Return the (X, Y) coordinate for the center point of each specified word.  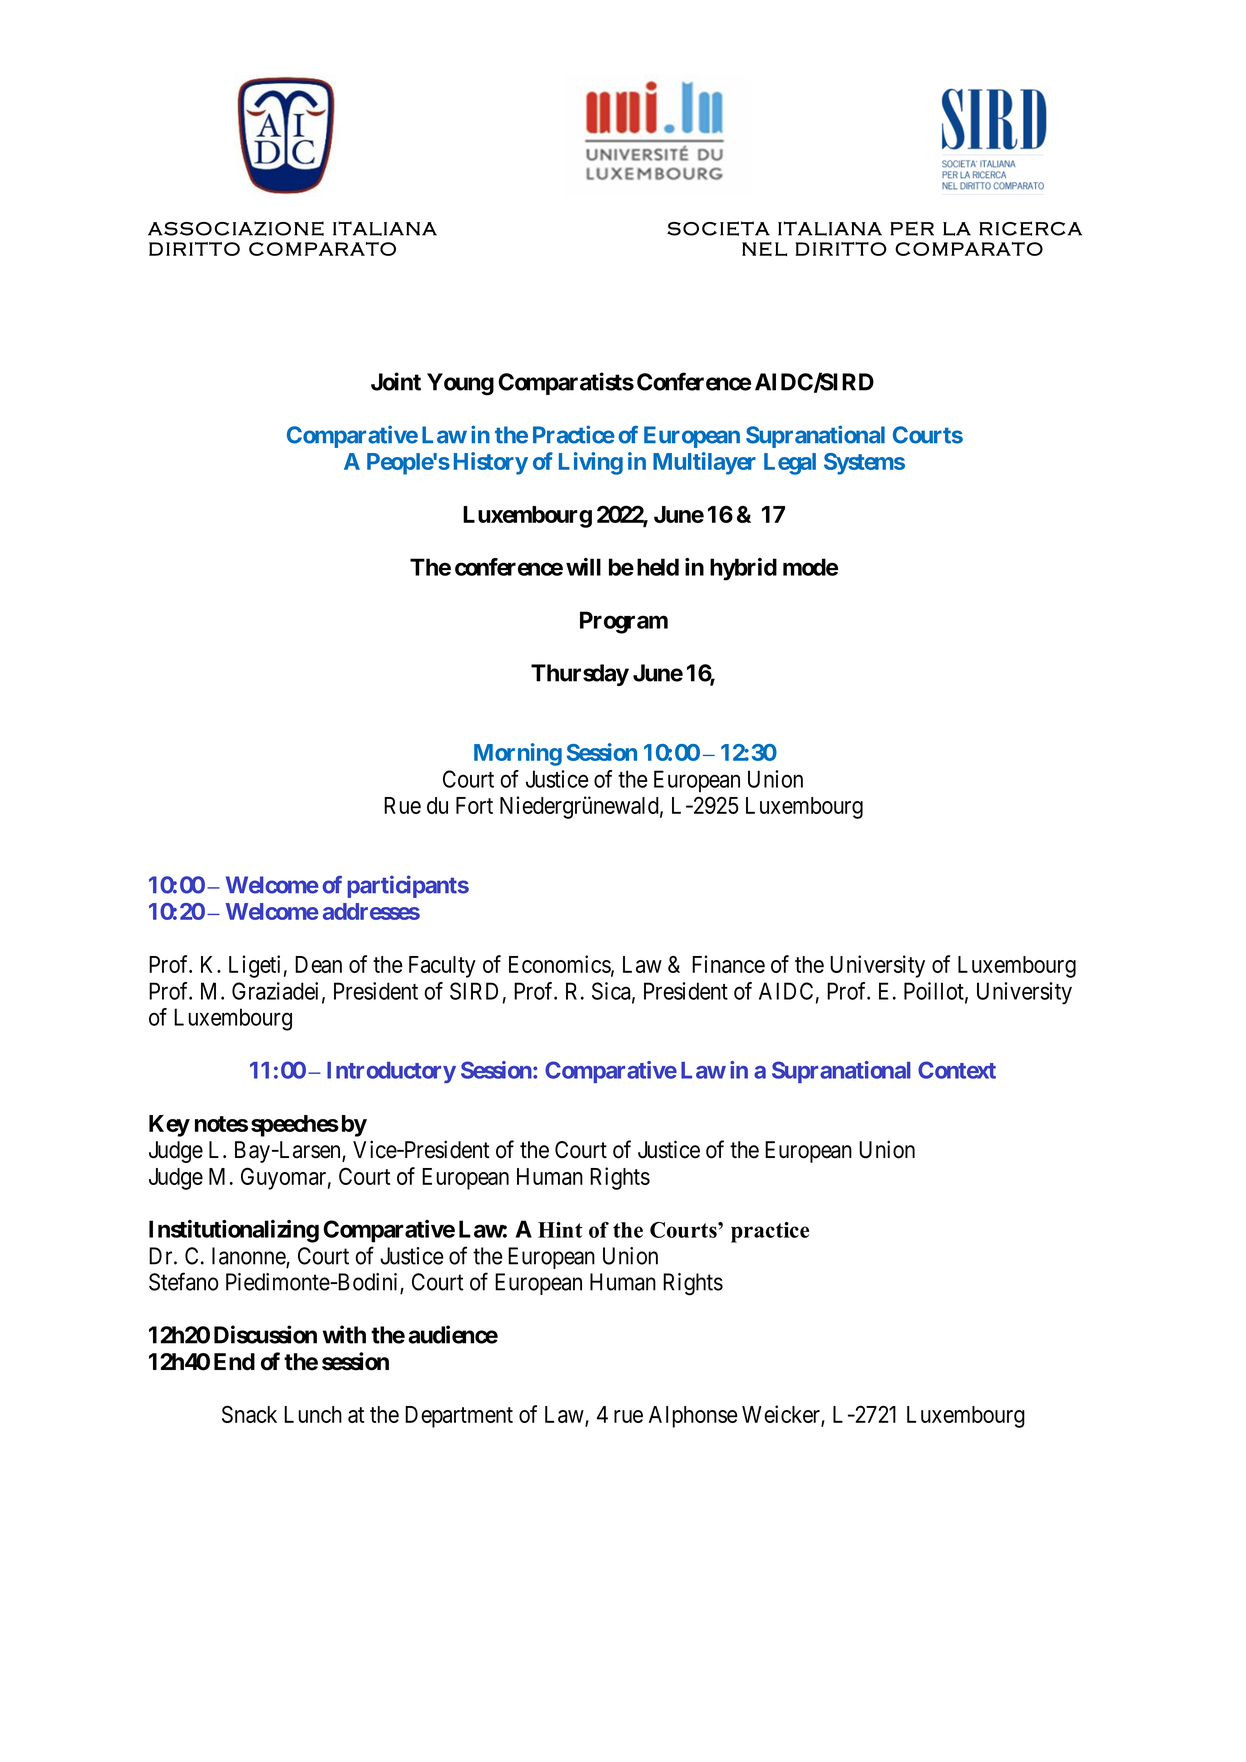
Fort (474, 805)
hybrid (743, 569)
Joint (396, 381)
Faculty (442, 967)
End (234, 1362)
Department (459, 1417)
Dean (318, 964)
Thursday (580, 675)
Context (957, 1070)
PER (912, 228)
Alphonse (693, 1417)
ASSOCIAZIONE (236, 228)
